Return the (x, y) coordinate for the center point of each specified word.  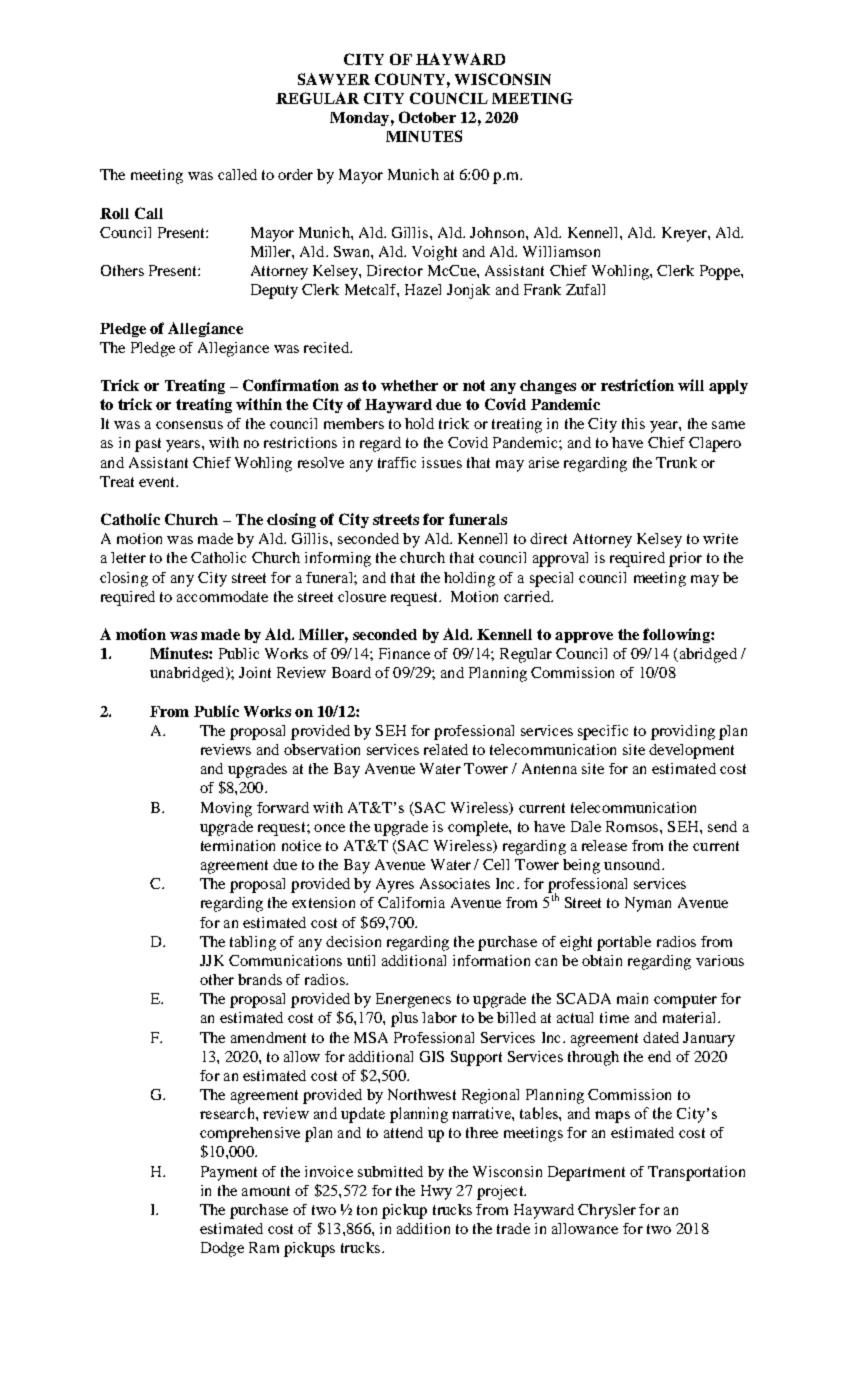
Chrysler (607, 1211)
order (295, 174)
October (427, 117)
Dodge (222, 1249)
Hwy (436, 1192)
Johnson (498, 232)
